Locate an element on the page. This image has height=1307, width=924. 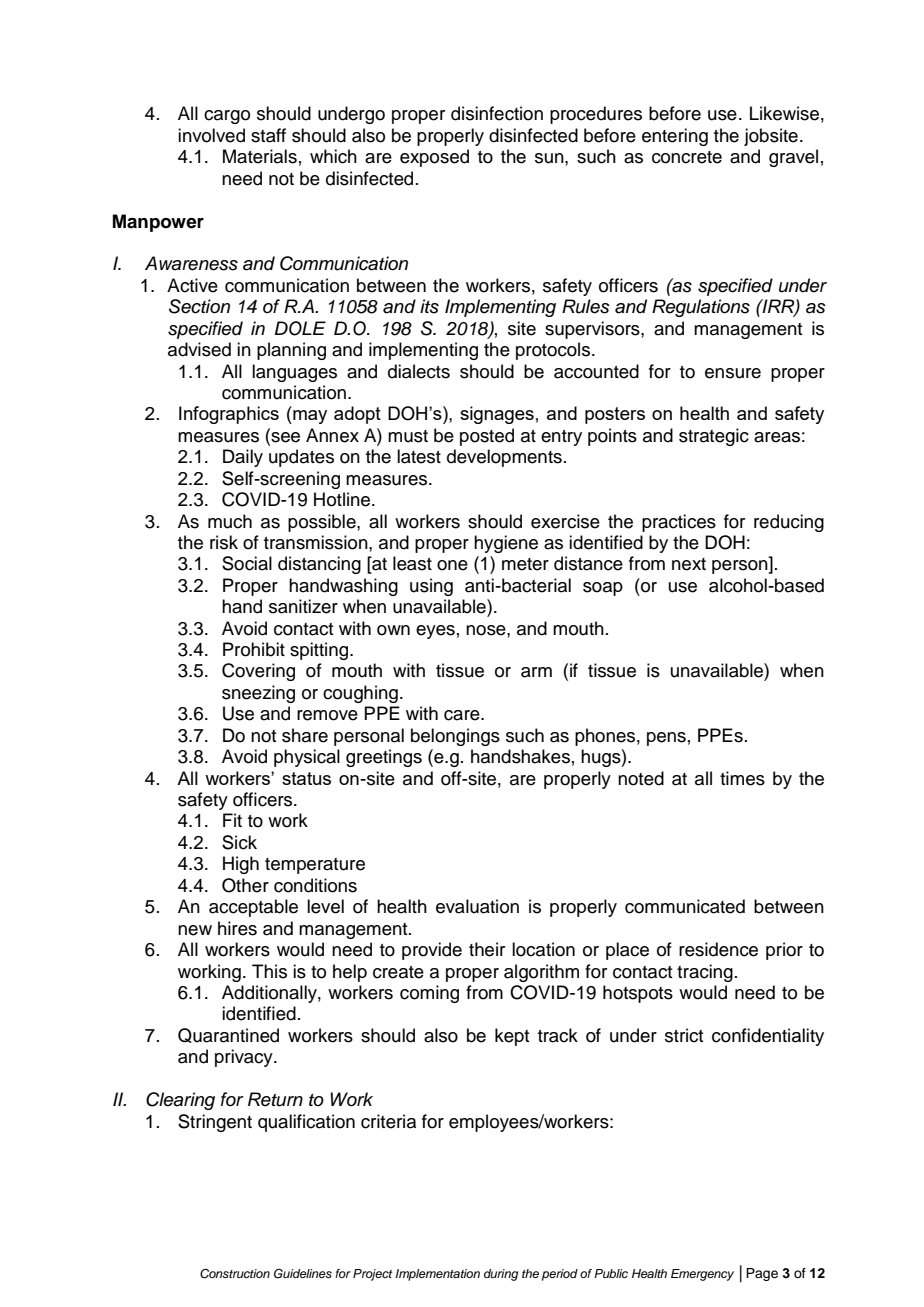
exposed is located at coordinates (434, 158).
